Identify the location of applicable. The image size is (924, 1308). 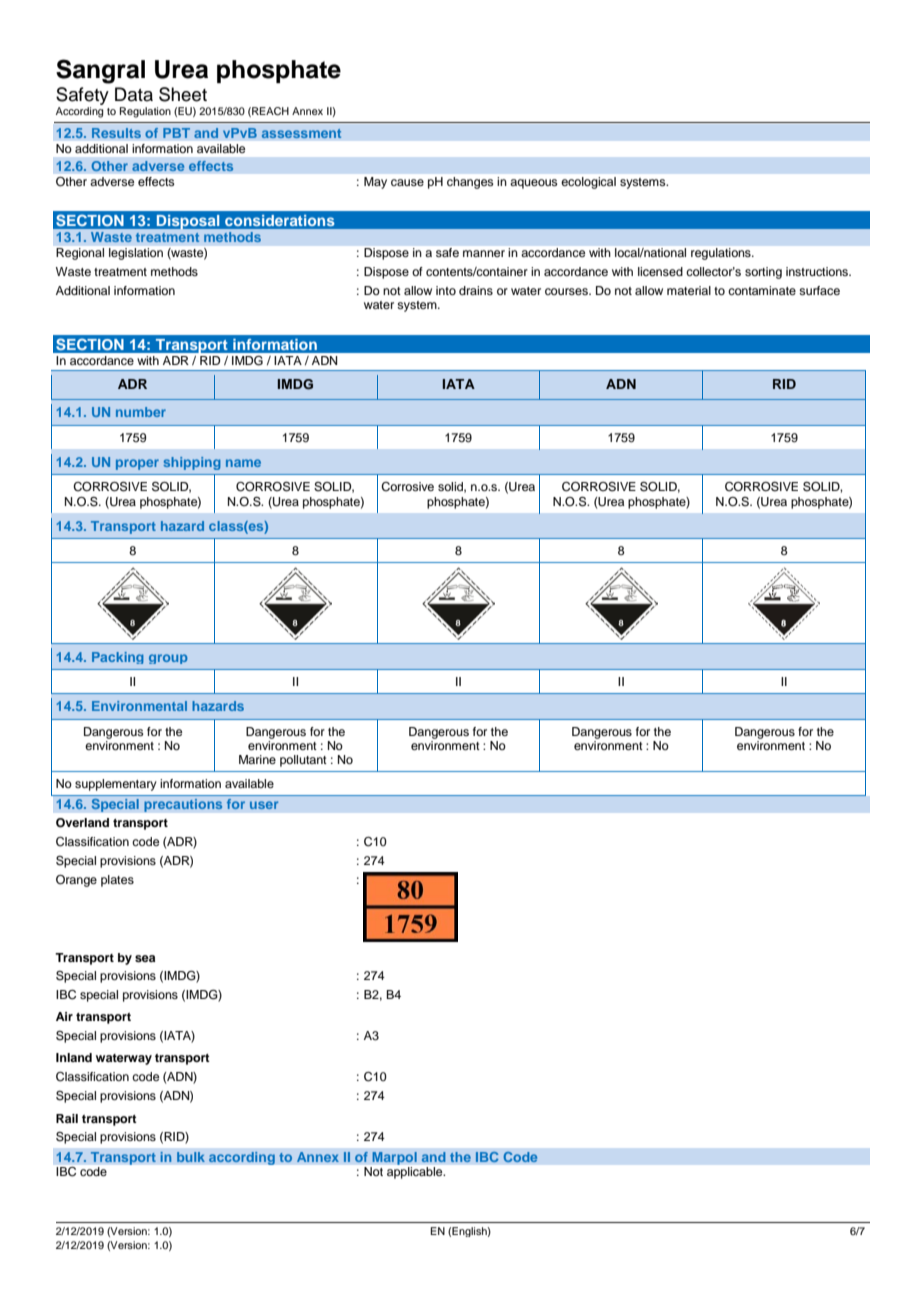
(416, 1173).
